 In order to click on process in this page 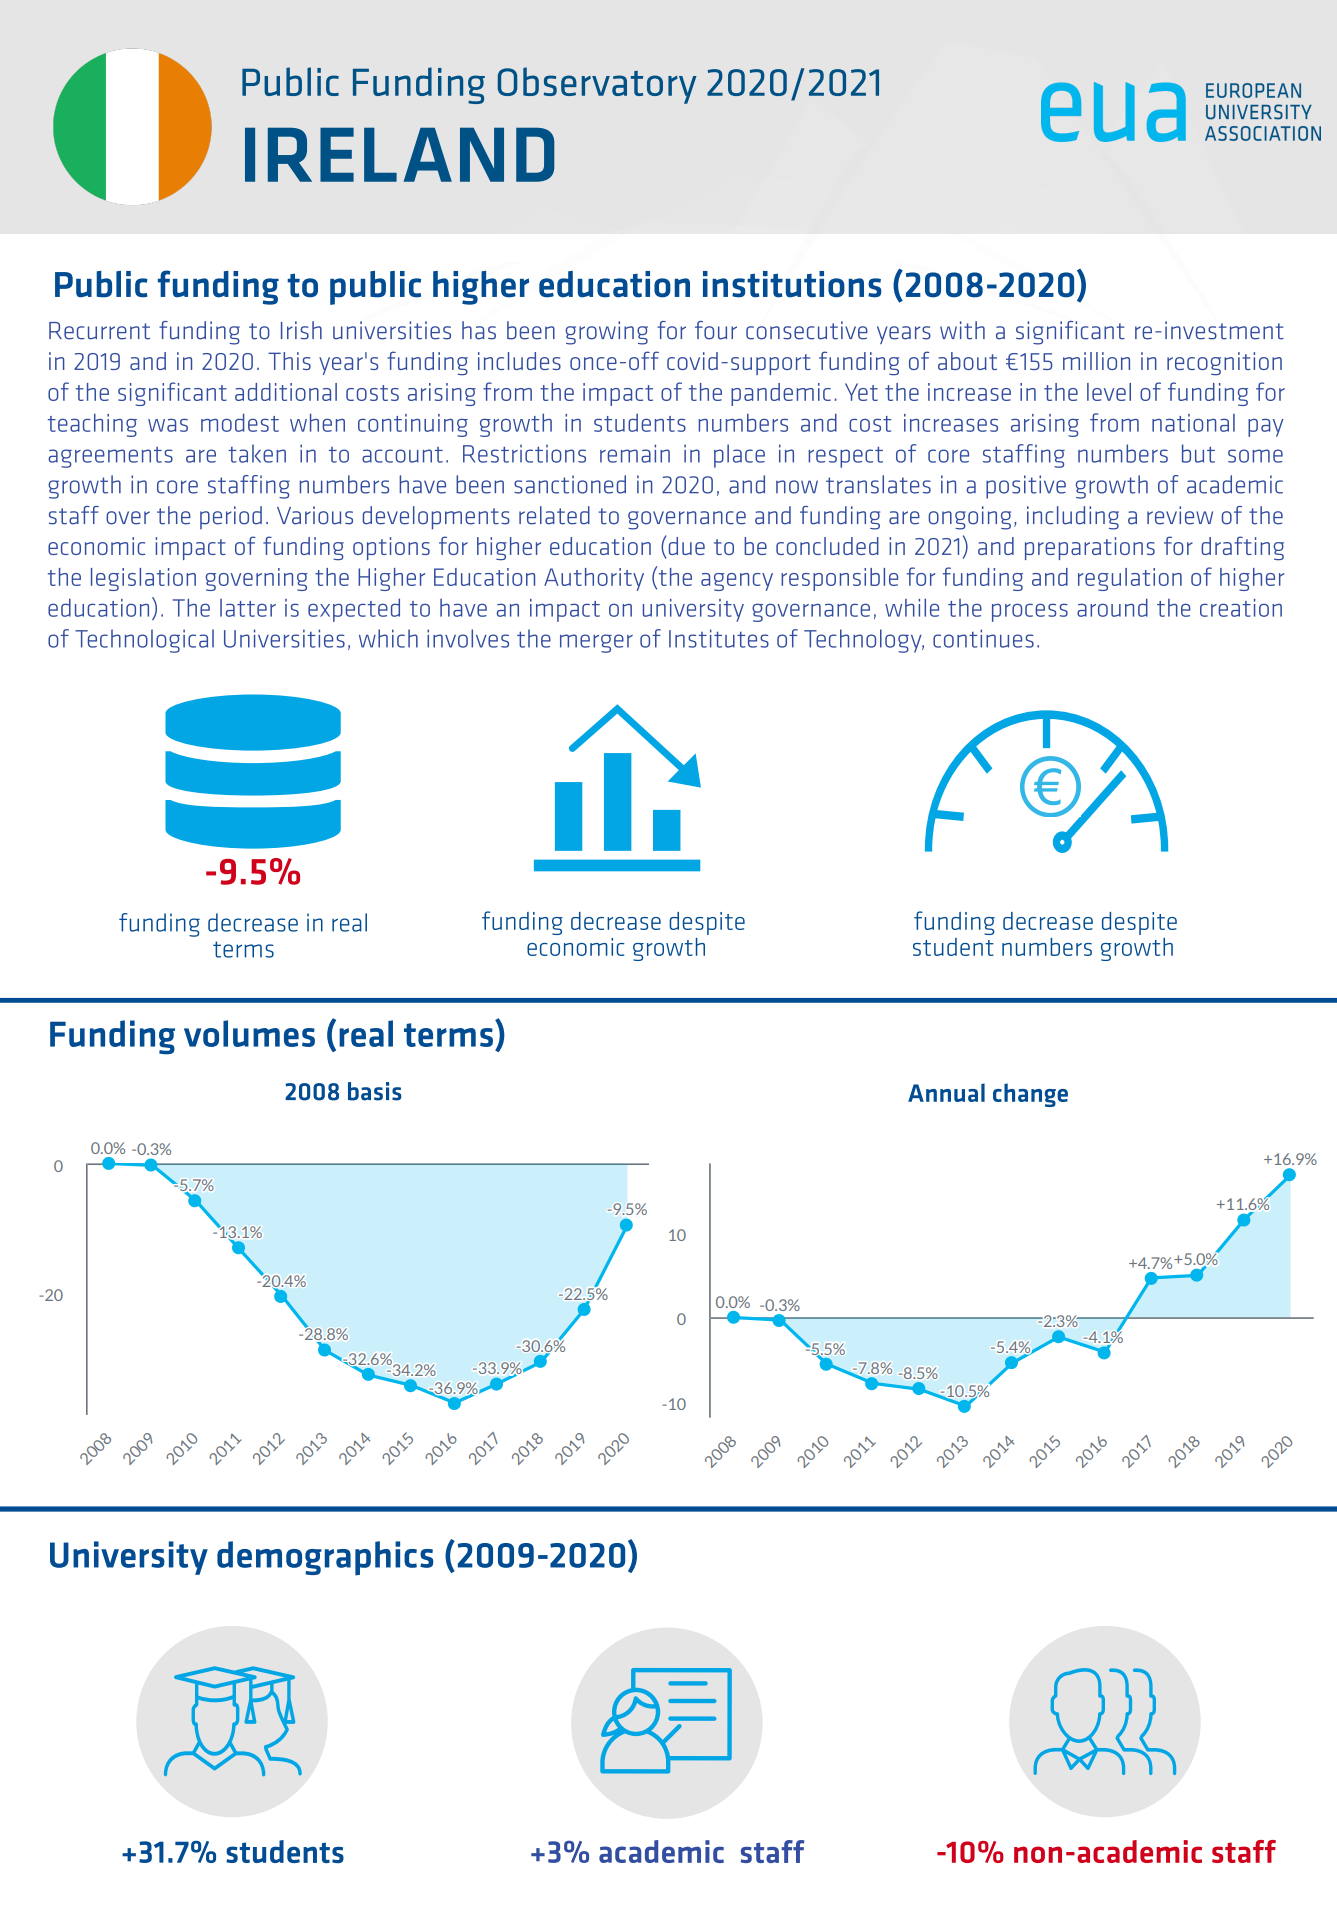, I will do `click(1030, 612)`.
